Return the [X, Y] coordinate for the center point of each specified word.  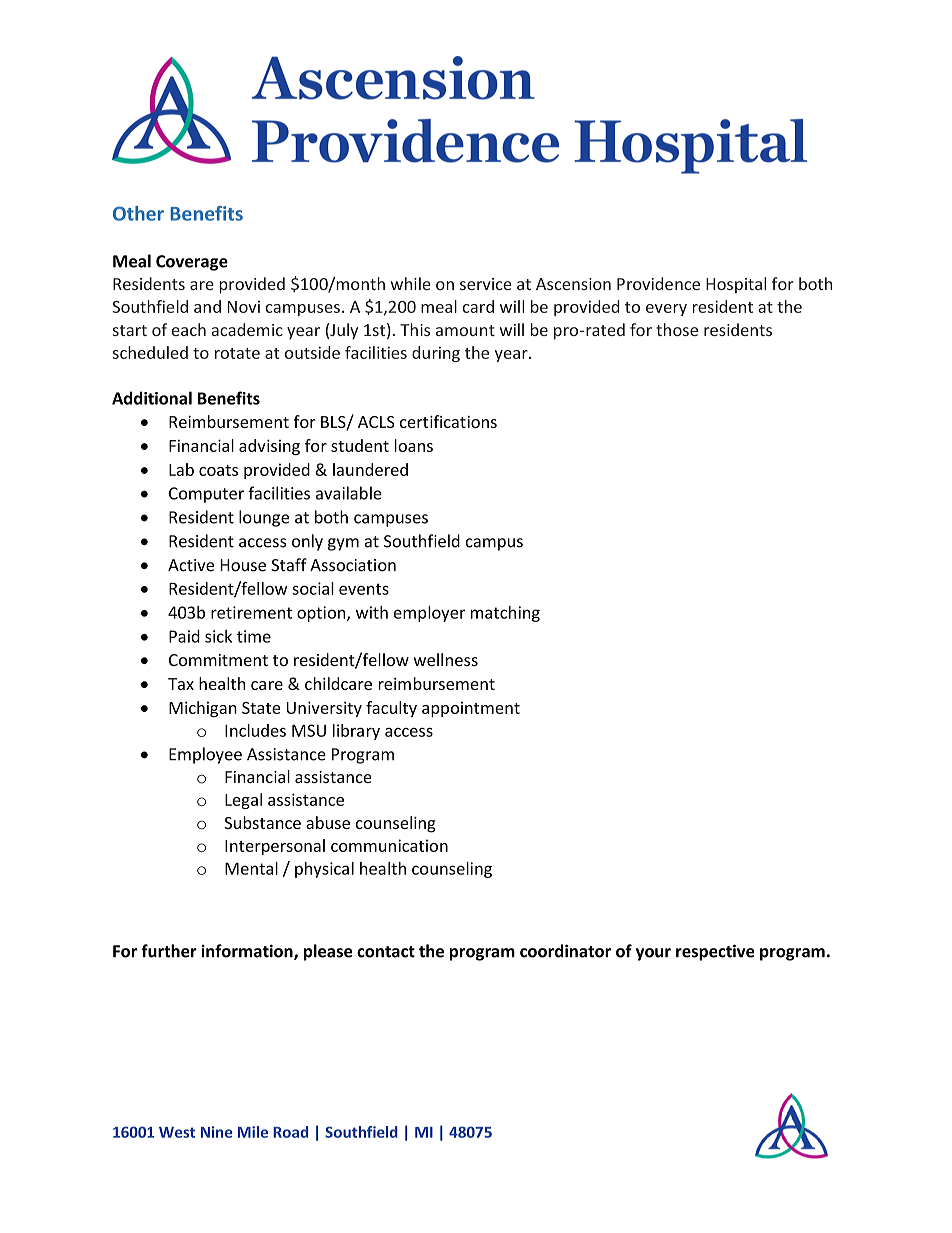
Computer [206, 495]
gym [343, 544]
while [411, 283]
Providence [658, 283]
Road [290, 1132]
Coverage [192, 263]
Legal [243, 801]
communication [389, 845]
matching [505, 614]
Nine [216, 1132]
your [653, 954]
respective [715, 952]
